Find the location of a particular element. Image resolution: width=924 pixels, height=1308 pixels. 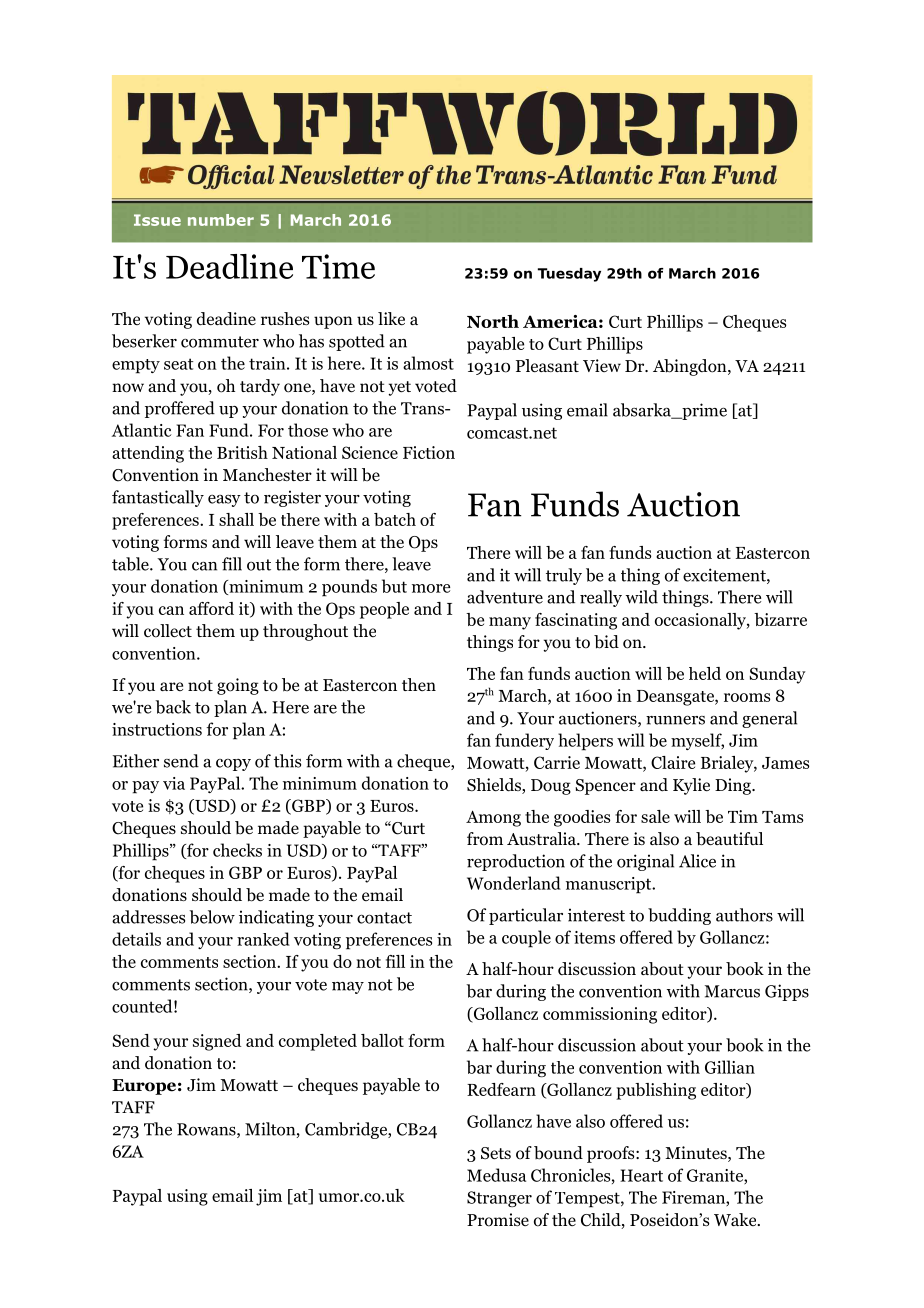

Alice is located at coordinates (697, 861).
